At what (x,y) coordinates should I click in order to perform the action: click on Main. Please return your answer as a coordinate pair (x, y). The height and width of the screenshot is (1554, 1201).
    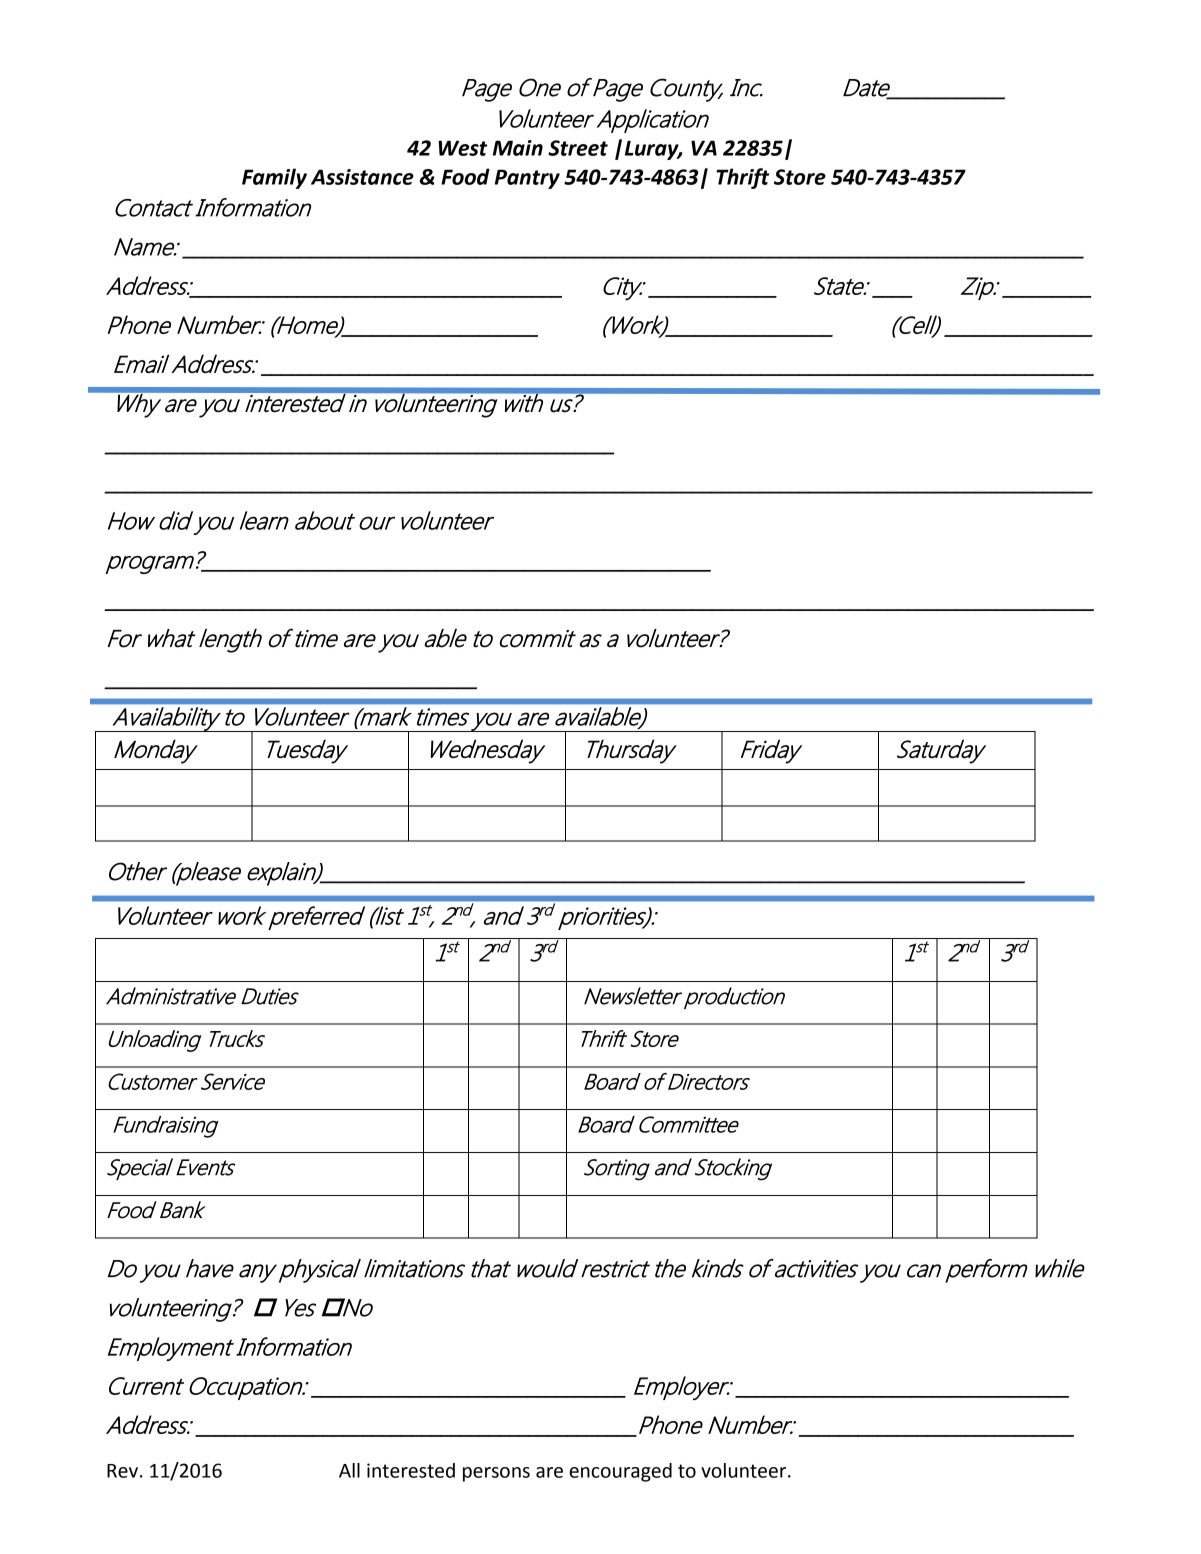
    Looking at the image, I should click on (518, 148).
